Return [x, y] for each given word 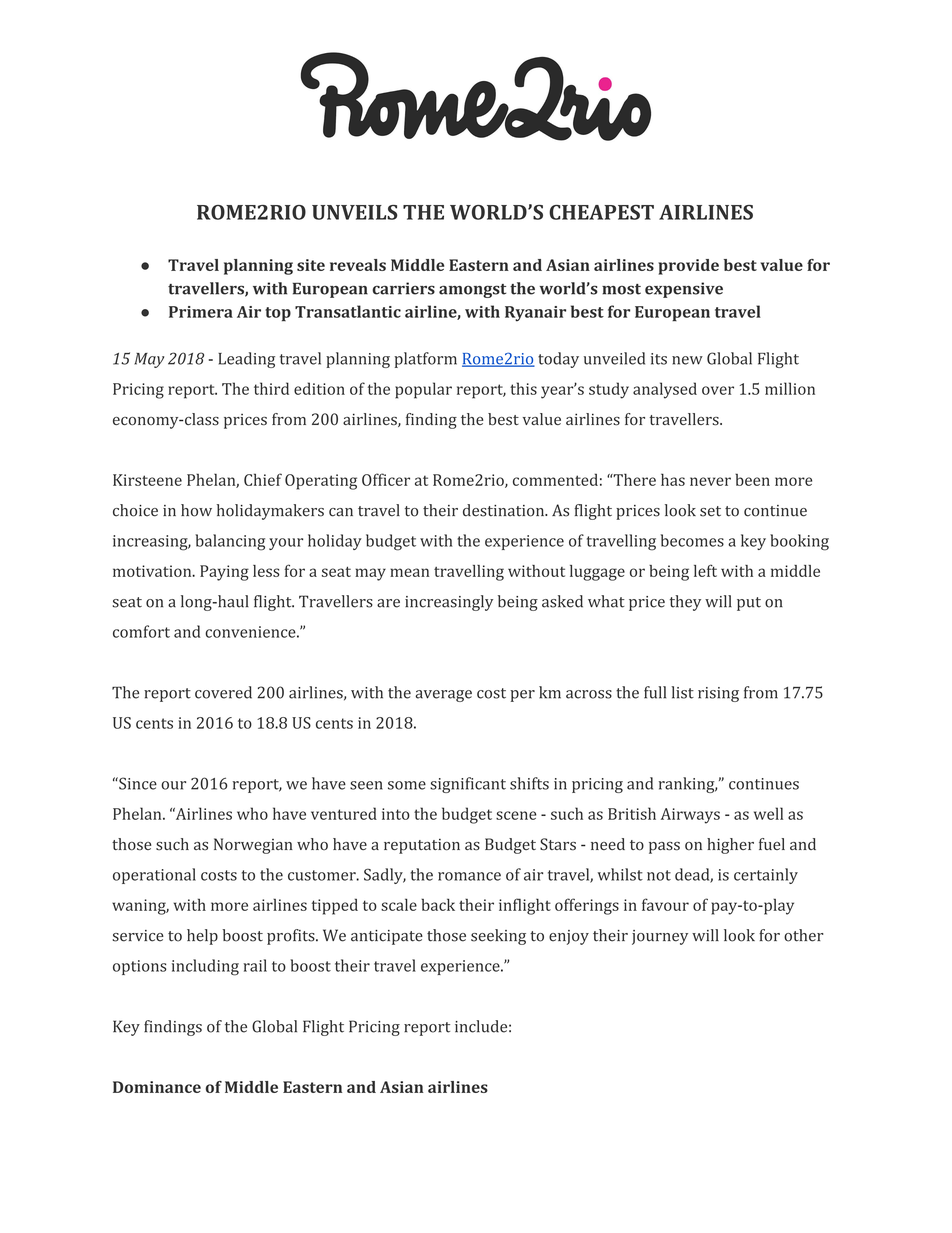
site [311, 265]
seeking [498, 937]
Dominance [157, 1087]
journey [660, 937]
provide [688, 267]
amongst [472, 291]
